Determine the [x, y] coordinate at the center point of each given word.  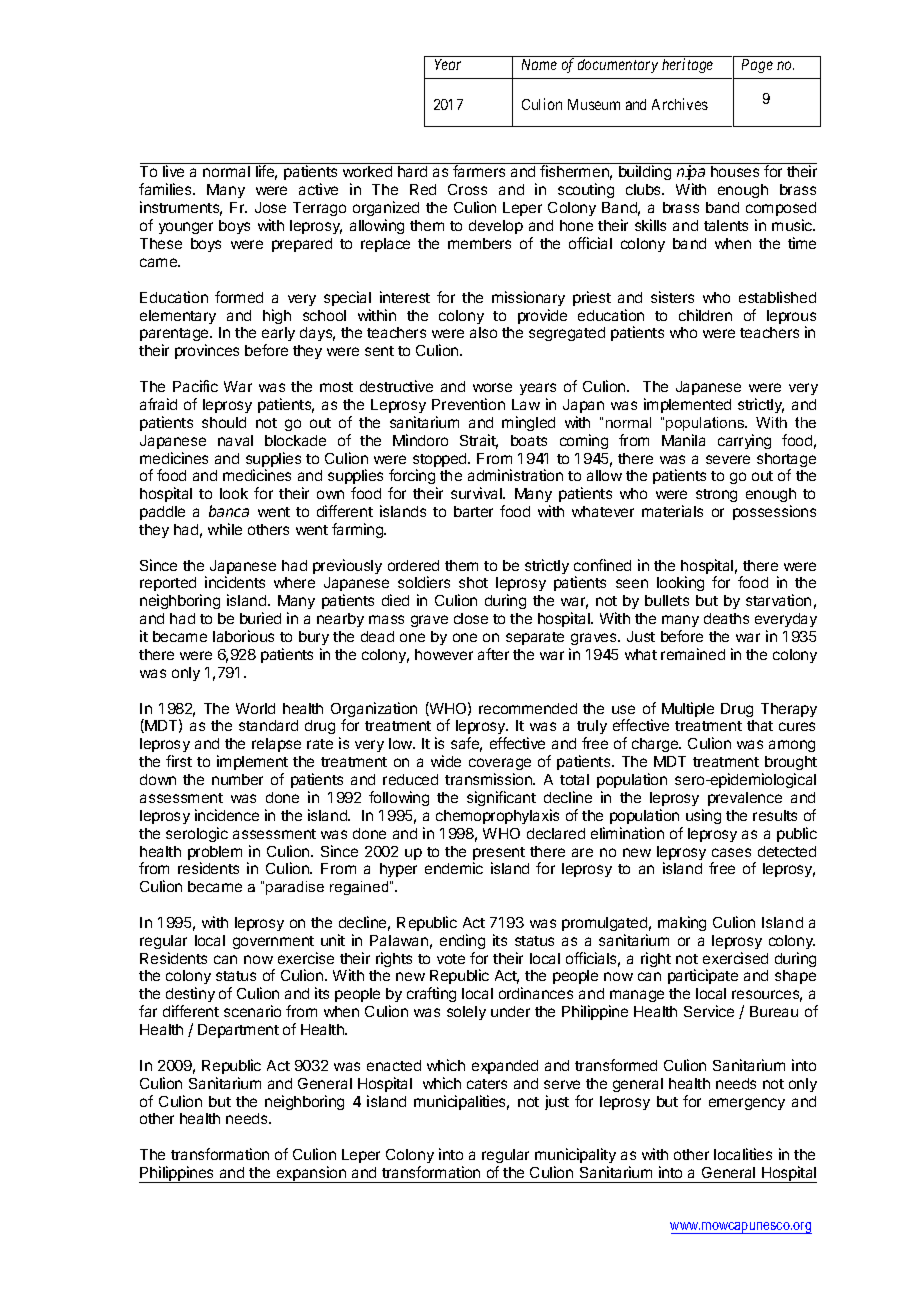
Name [539, 64]
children [705, 315]
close [471, 618]
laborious [243, 636]
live [173, 171]
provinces [207, 351]
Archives [680, 104]
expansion [311, 1174]
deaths [726, 618]
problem [215, 854]
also [483, 332]
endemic [454, 868]
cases [731, 852]
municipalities [461, 1102]
